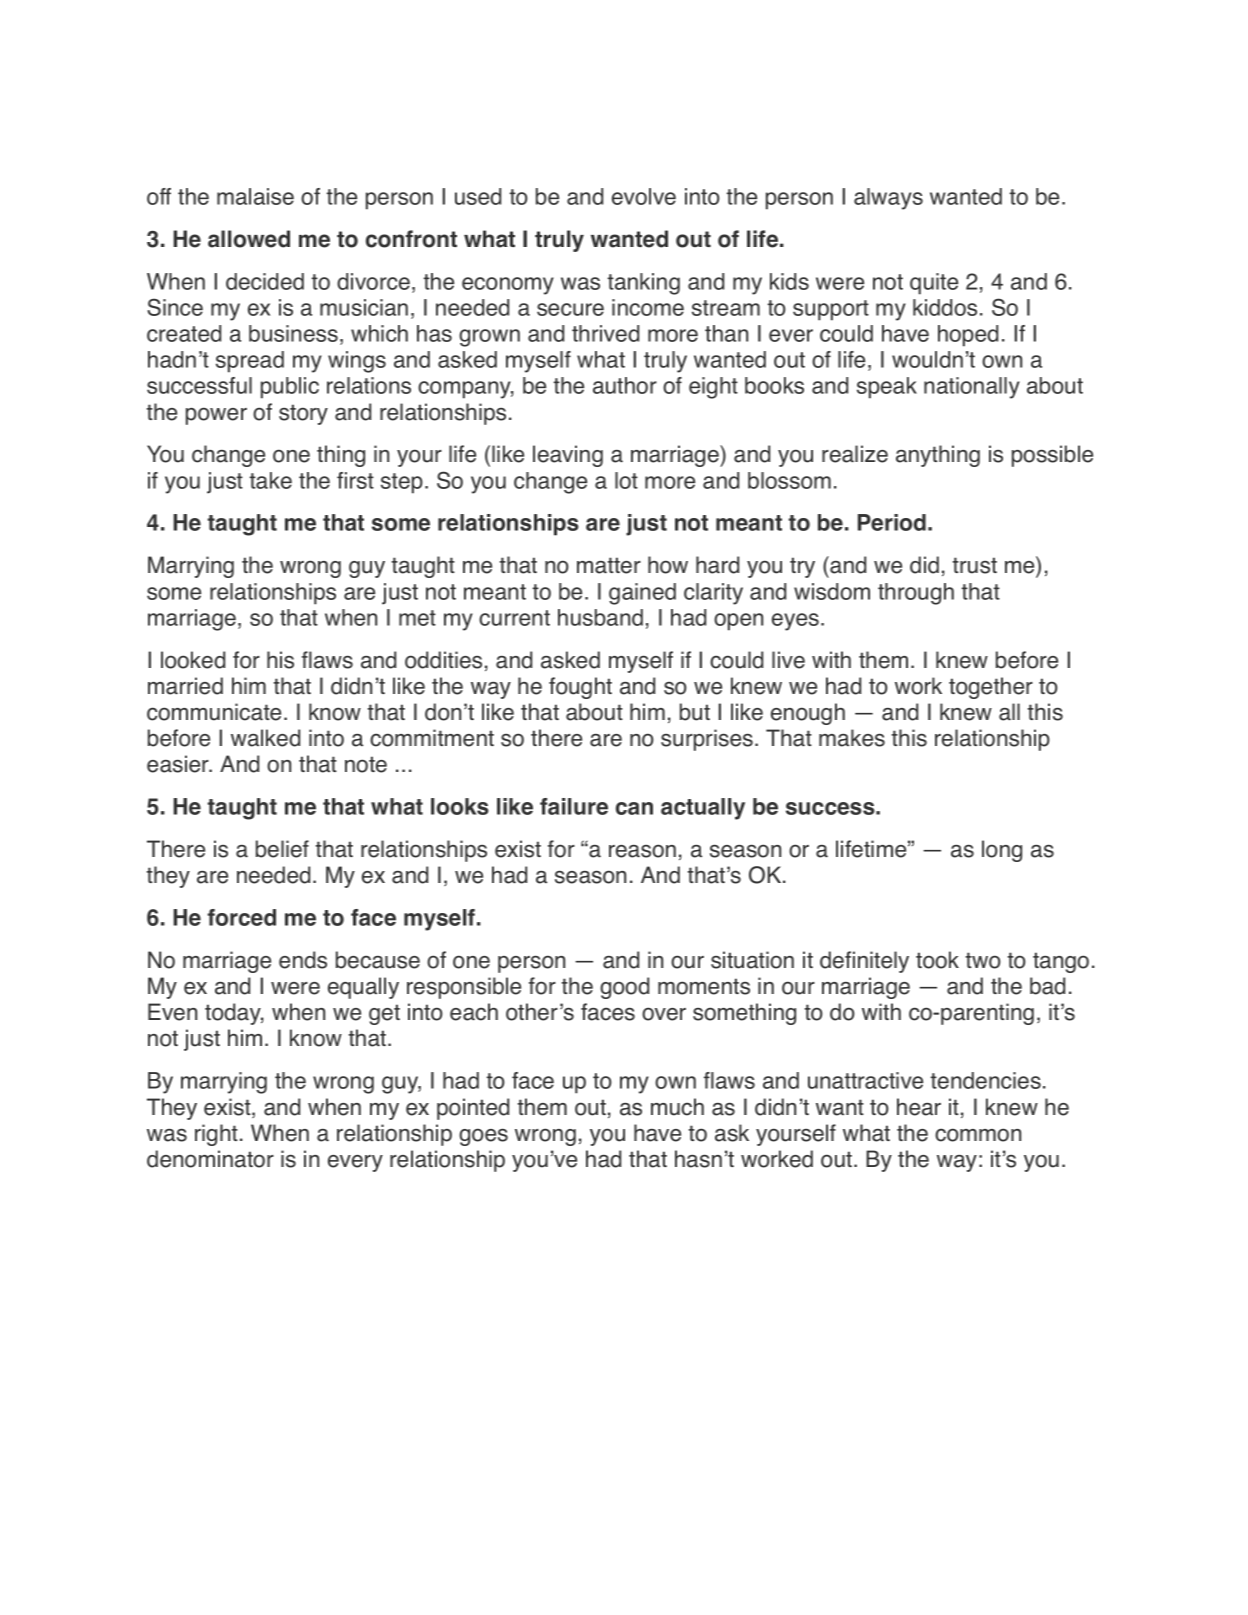 This image has height=1615, width=1248. I want to click on realize, so click(855, 454).
